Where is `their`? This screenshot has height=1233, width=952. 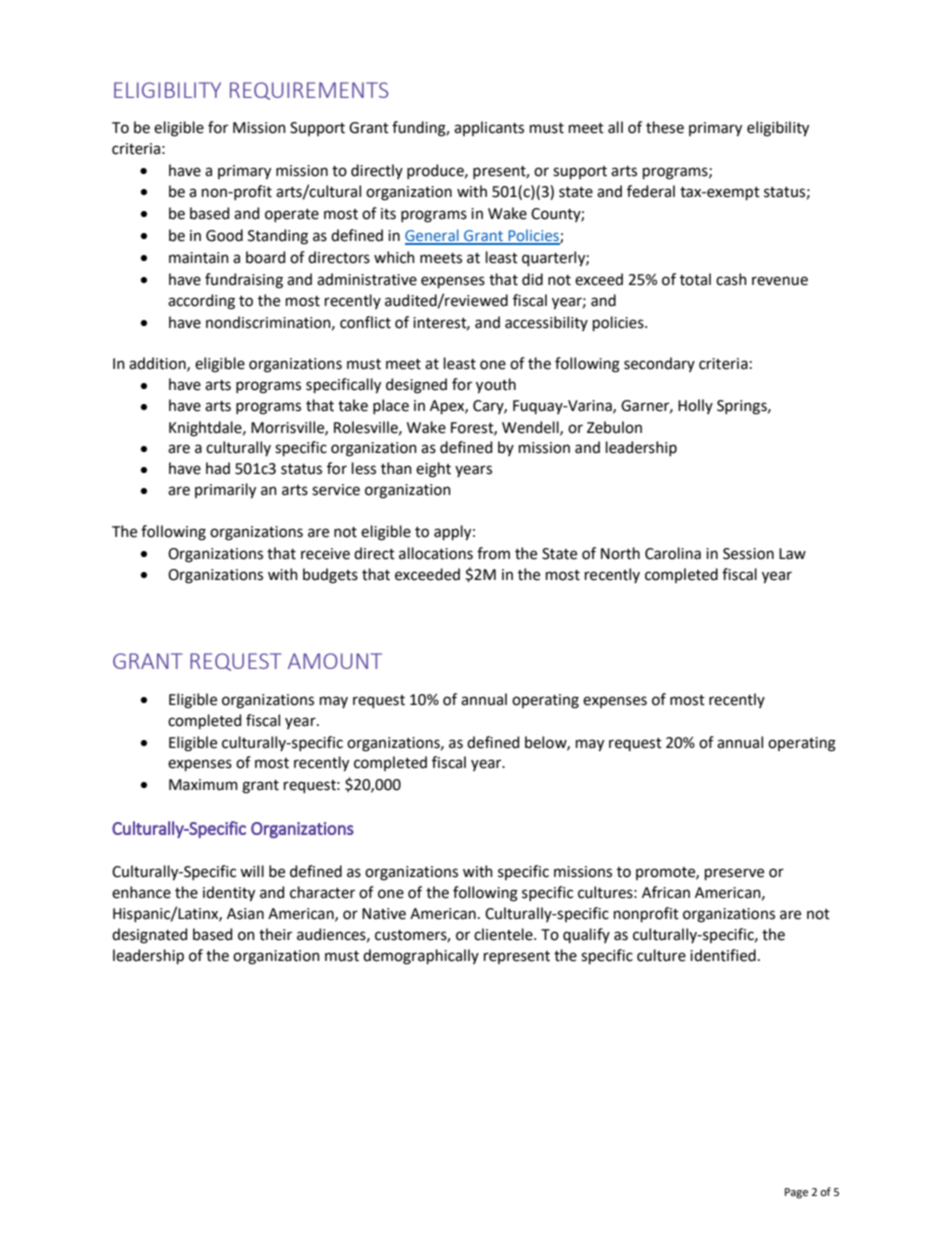 their is located at coordinates (275, 934).
